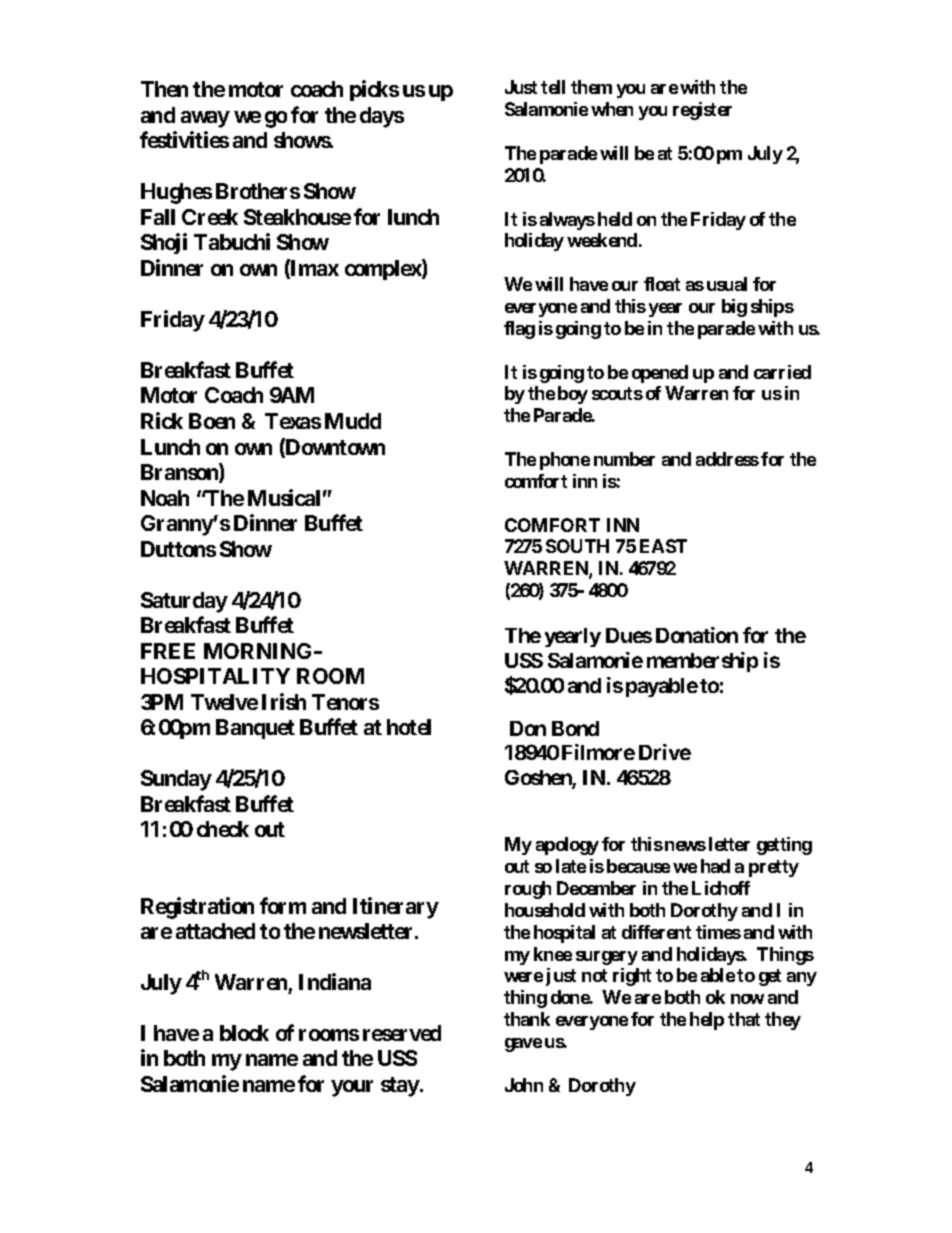 The height and width of the image is (1233, 952). I want to click on hotel, so click(409, 727).
